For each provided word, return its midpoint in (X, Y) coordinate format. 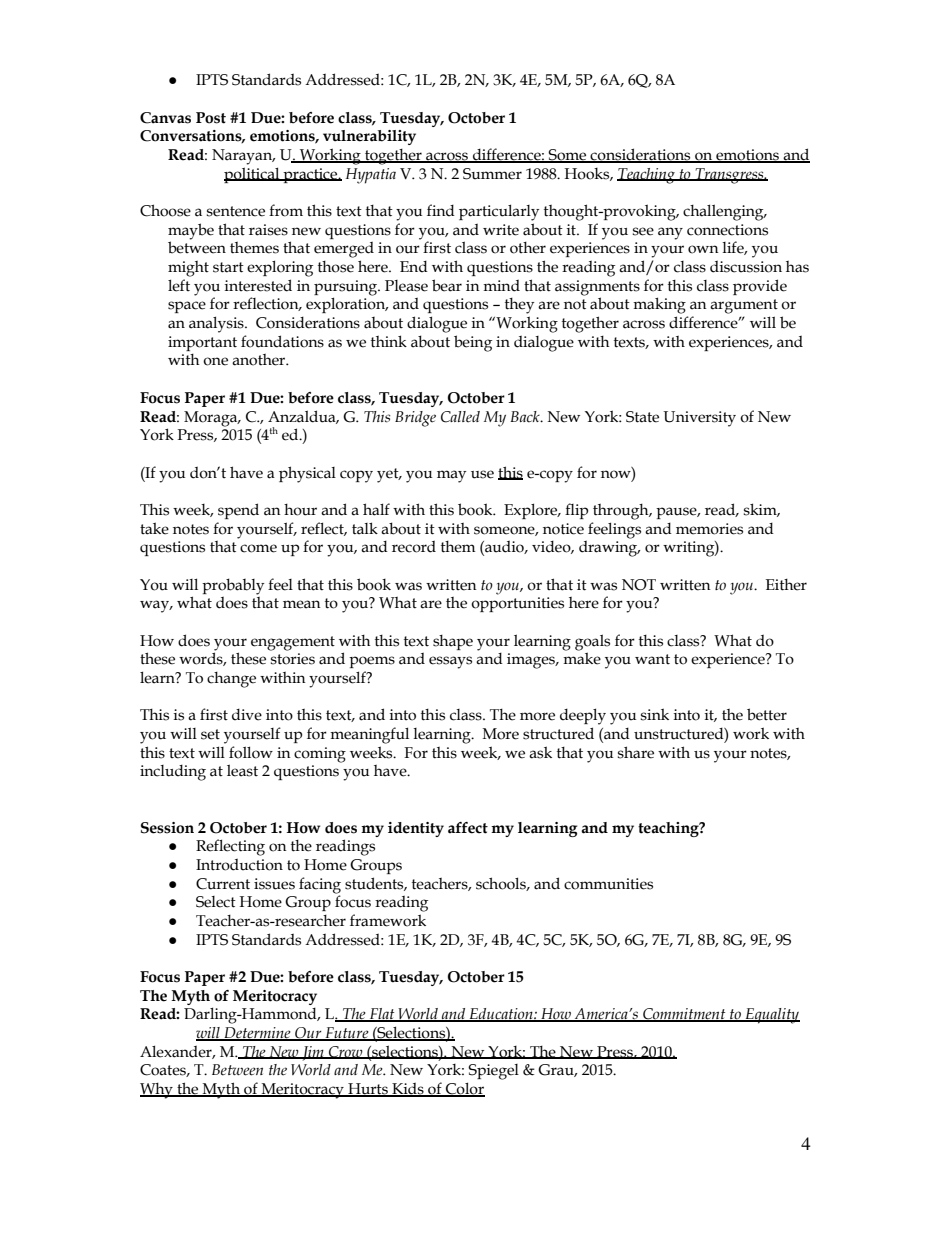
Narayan (243, 157)
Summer (492, 174)
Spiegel (493, 1072)
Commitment (684, 1015)
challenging (724, 212)
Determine (257, 1034)
